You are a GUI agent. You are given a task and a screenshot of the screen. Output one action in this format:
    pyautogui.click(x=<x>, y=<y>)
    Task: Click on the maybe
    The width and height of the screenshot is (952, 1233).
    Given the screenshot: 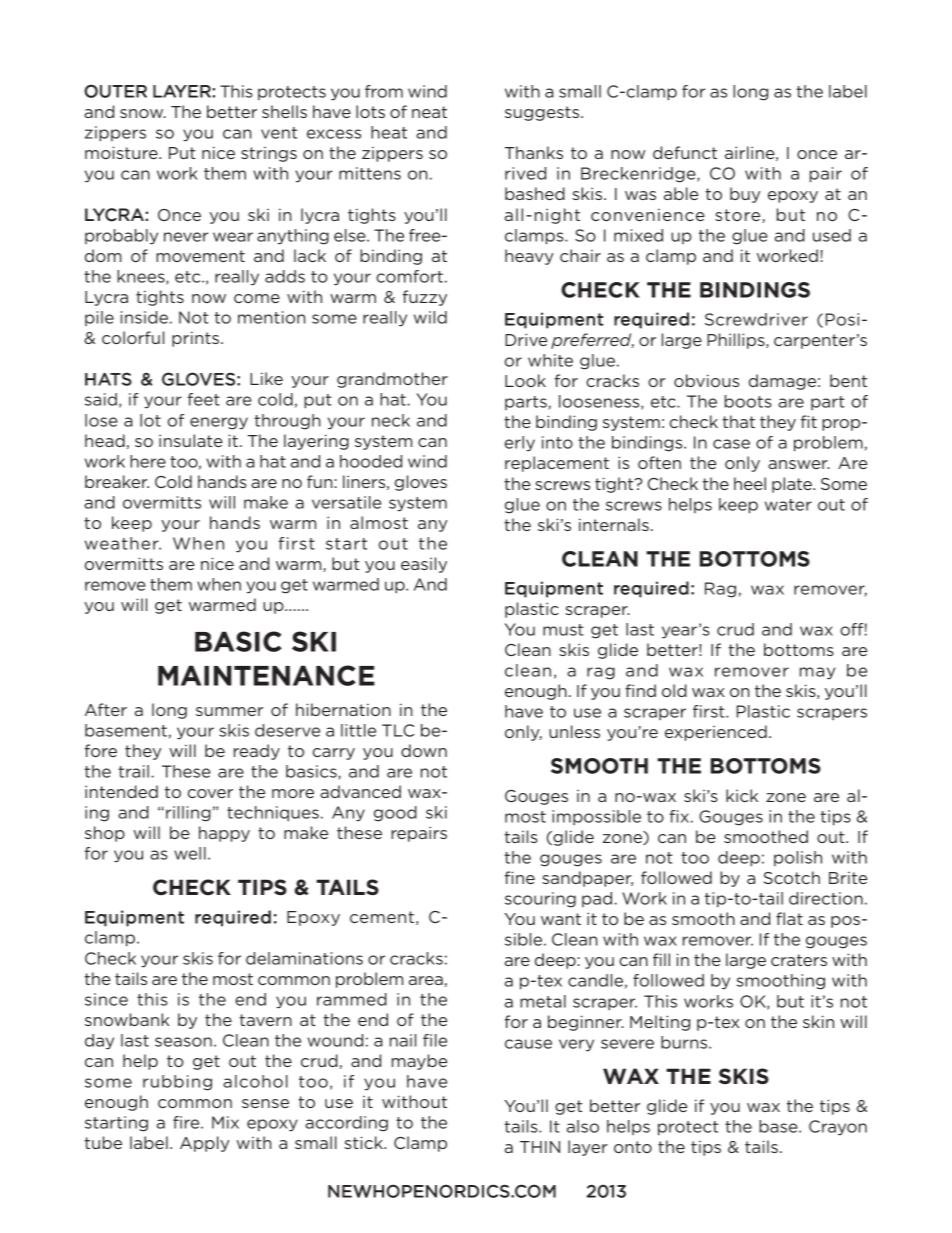 What is the action you would take?
    pyautogui.click(x=419, y=1062)
